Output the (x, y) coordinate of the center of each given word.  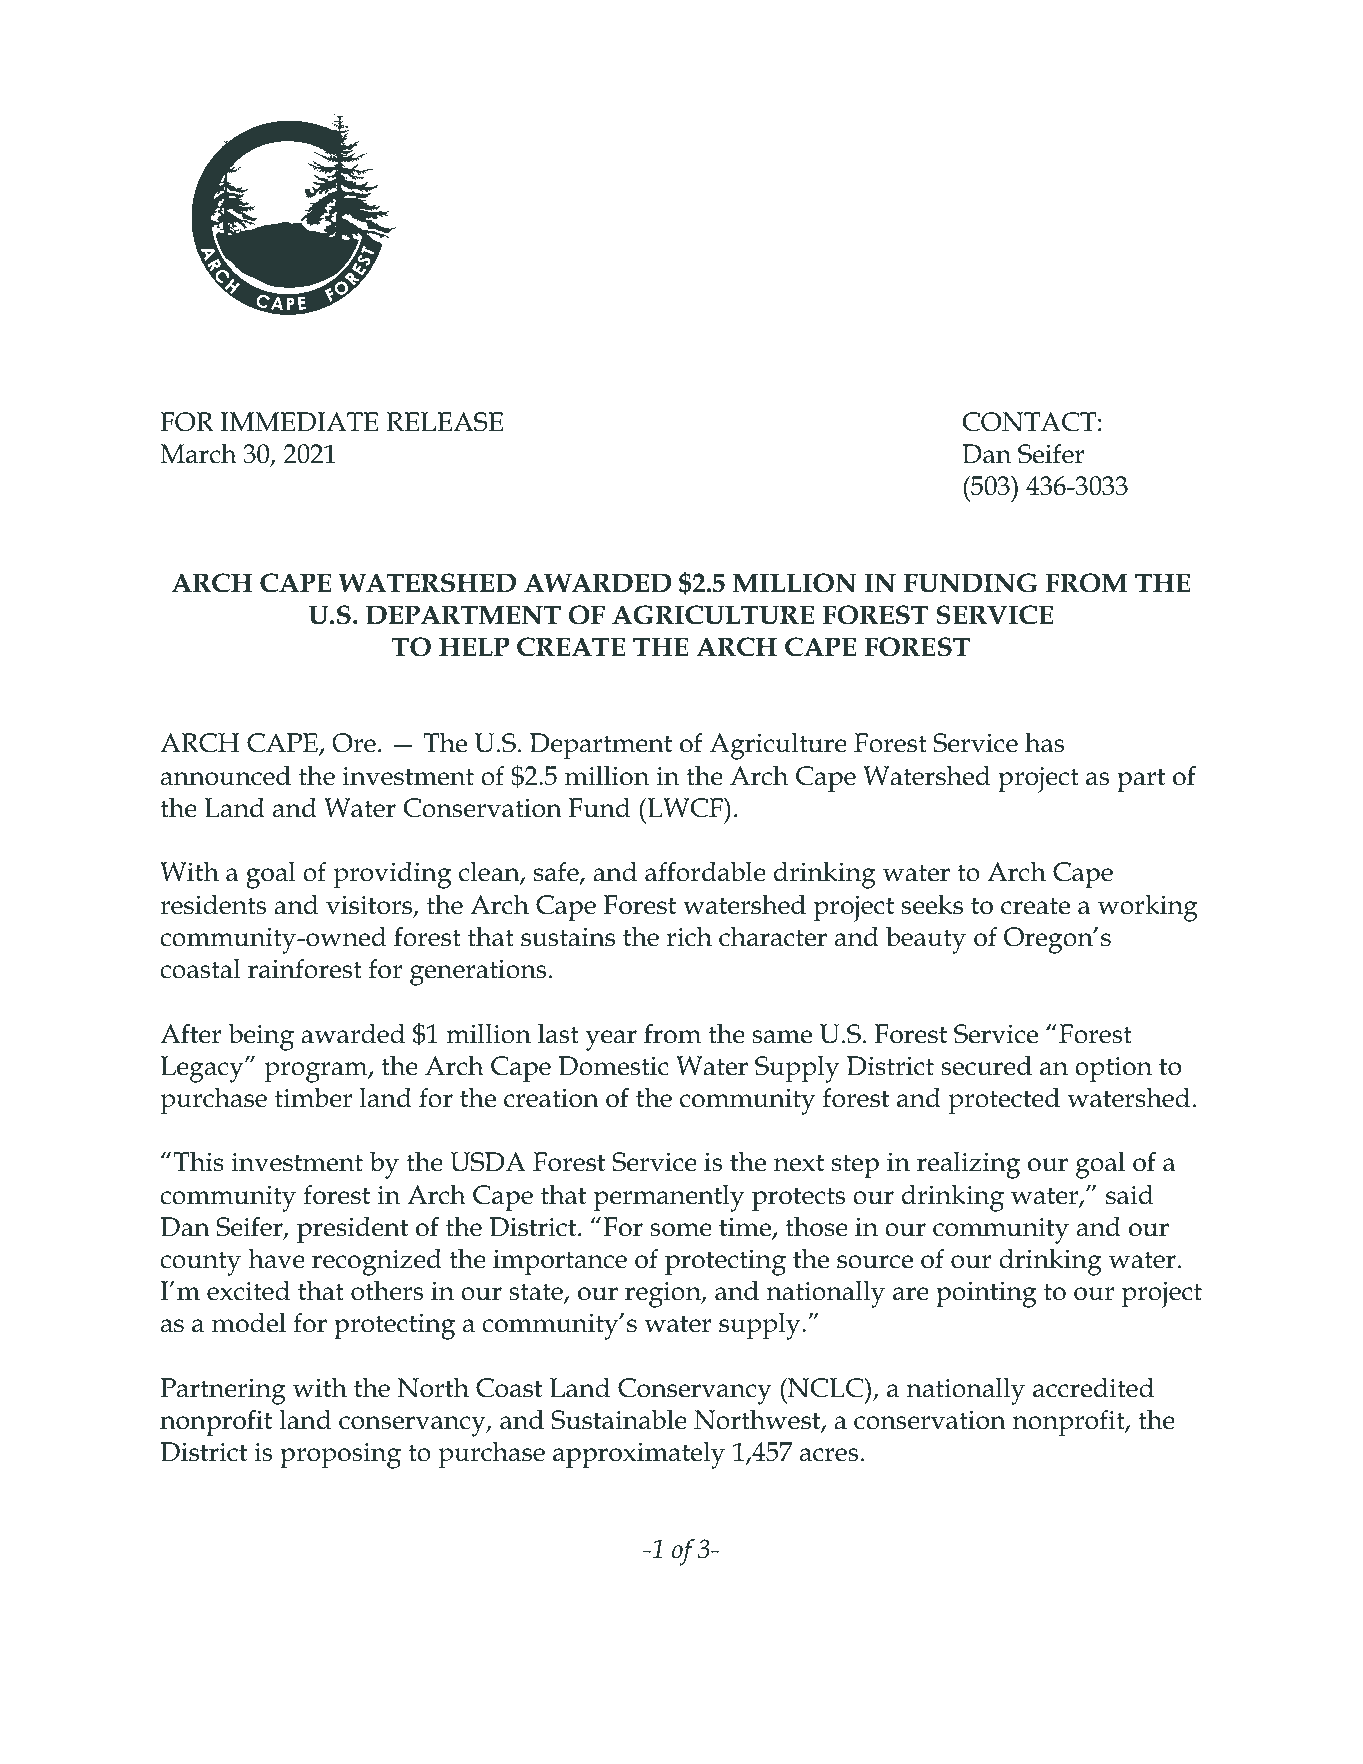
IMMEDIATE (300, 422)
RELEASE (445, 422)
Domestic (613, 1066)
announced (226, 775)
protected (1004, 1100)
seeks (932, 904)
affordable (705, 871)
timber (313, 1097)
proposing (340, 1455)
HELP (474, 646)
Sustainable (619, 1419)
